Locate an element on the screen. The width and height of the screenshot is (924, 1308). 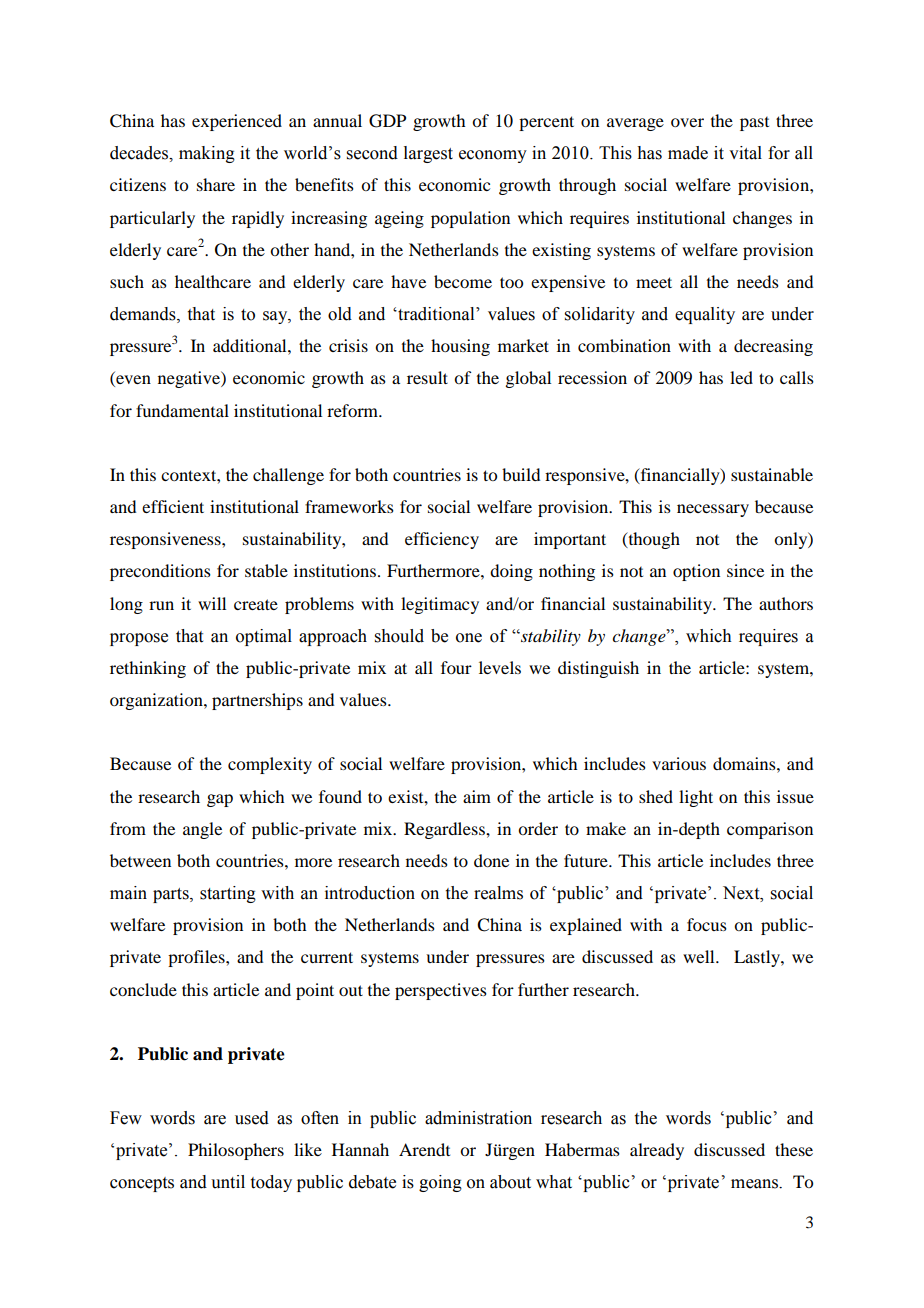
making is located at coordinates (207, 154).
